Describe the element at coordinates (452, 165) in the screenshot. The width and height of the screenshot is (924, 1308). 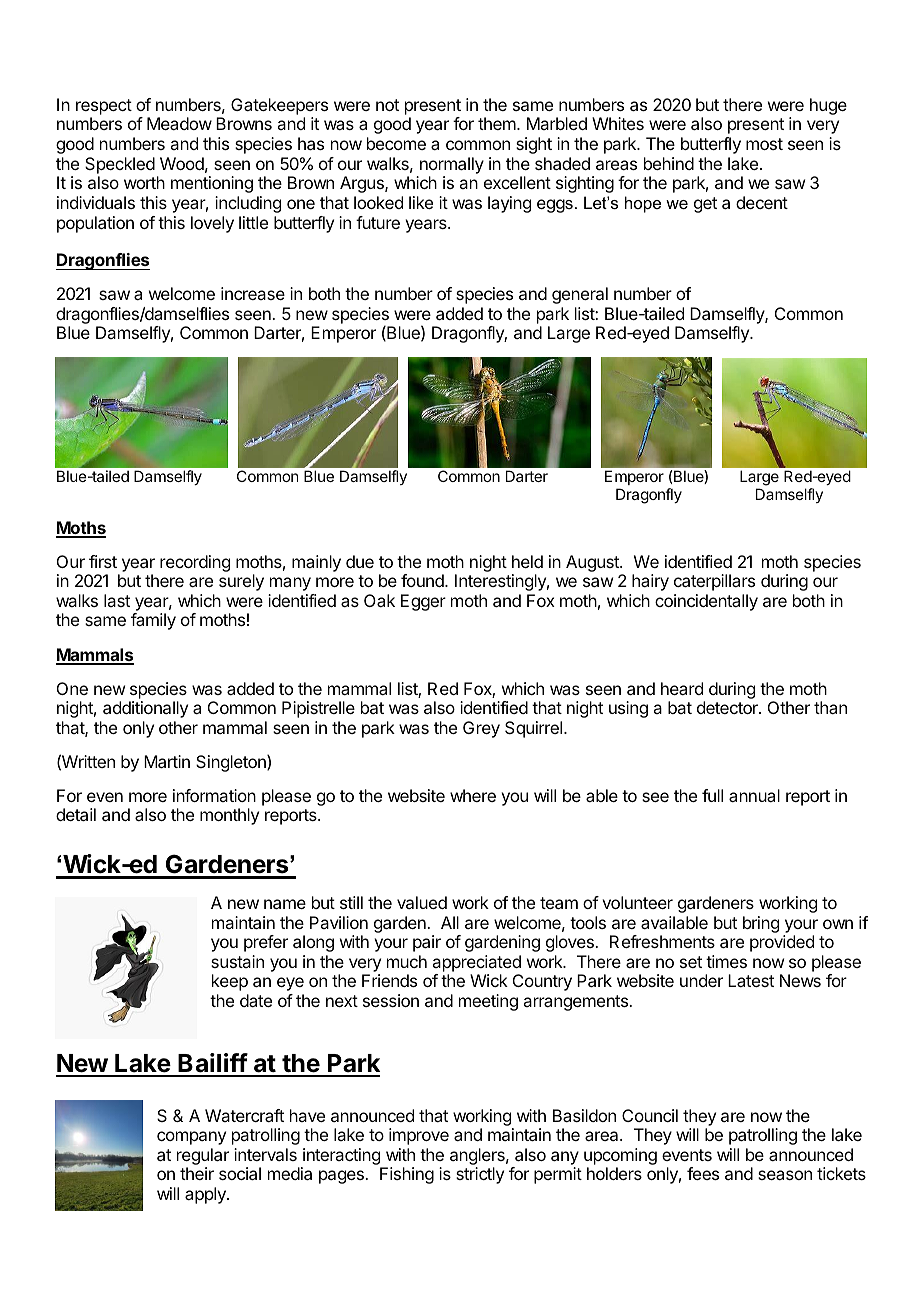
I see `normally` at that location.
